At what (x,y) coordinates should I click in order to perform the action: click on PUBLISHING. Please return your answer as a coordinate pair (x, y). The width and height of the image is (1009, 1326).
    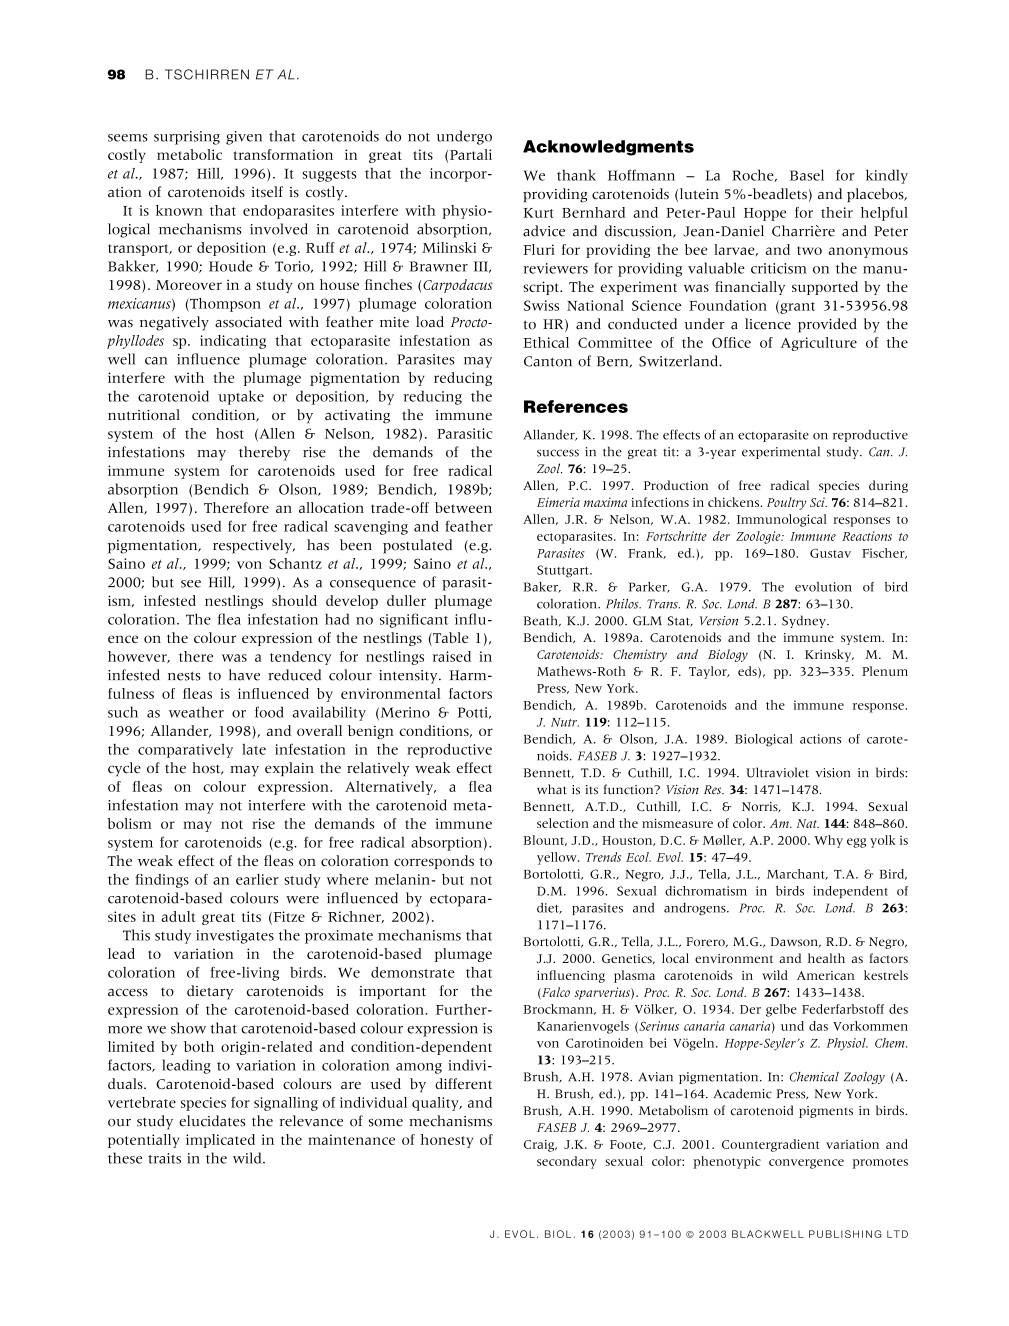
    Looking at the image, I should click on (845, 1234).
